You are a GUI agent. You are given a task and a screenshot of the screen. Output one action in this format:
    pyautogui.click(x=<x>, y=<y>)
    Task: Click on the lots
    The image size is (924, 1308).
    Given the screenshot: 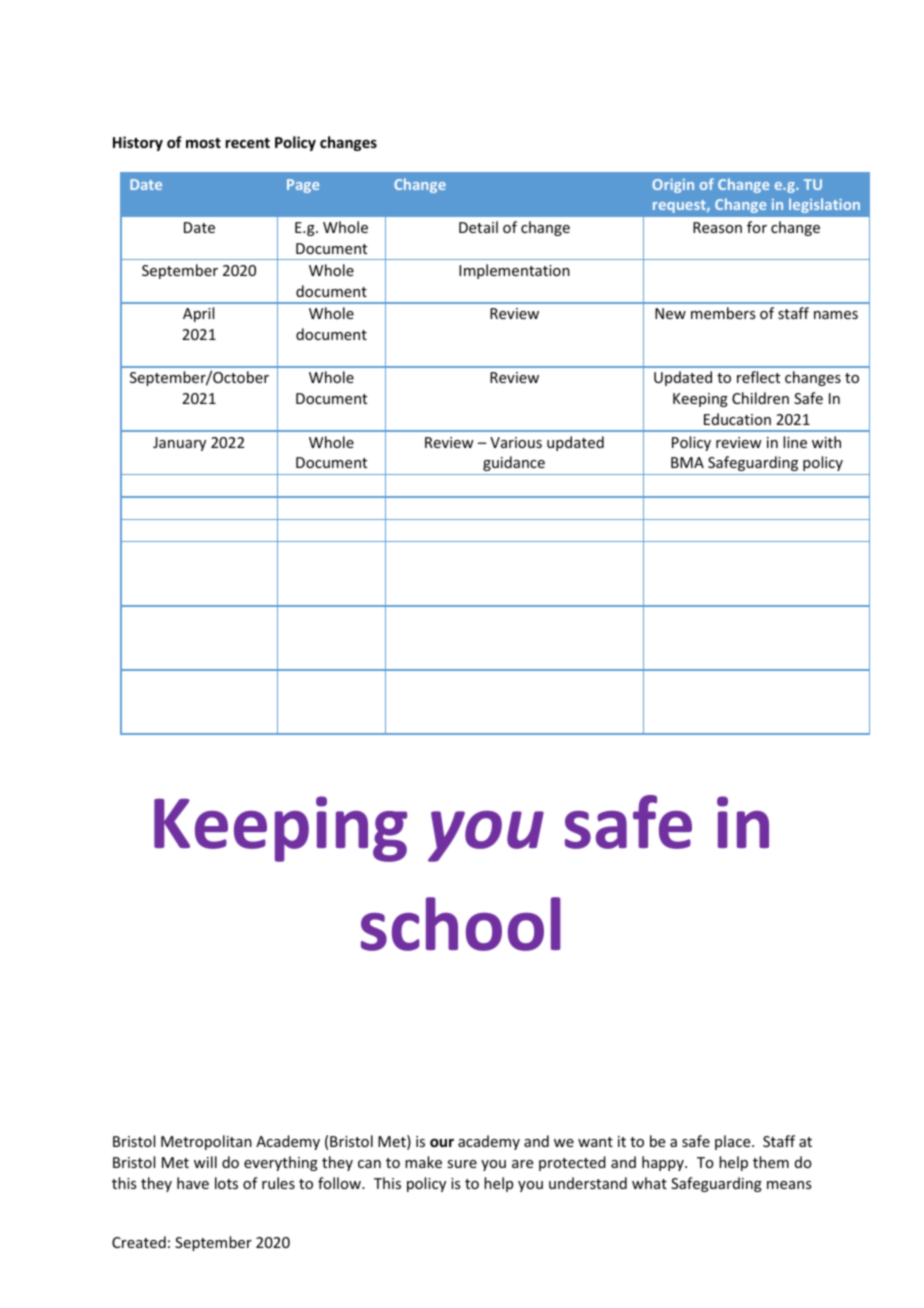 What is the action you would take?
    pyautogui.click(x=226, y=1183)
